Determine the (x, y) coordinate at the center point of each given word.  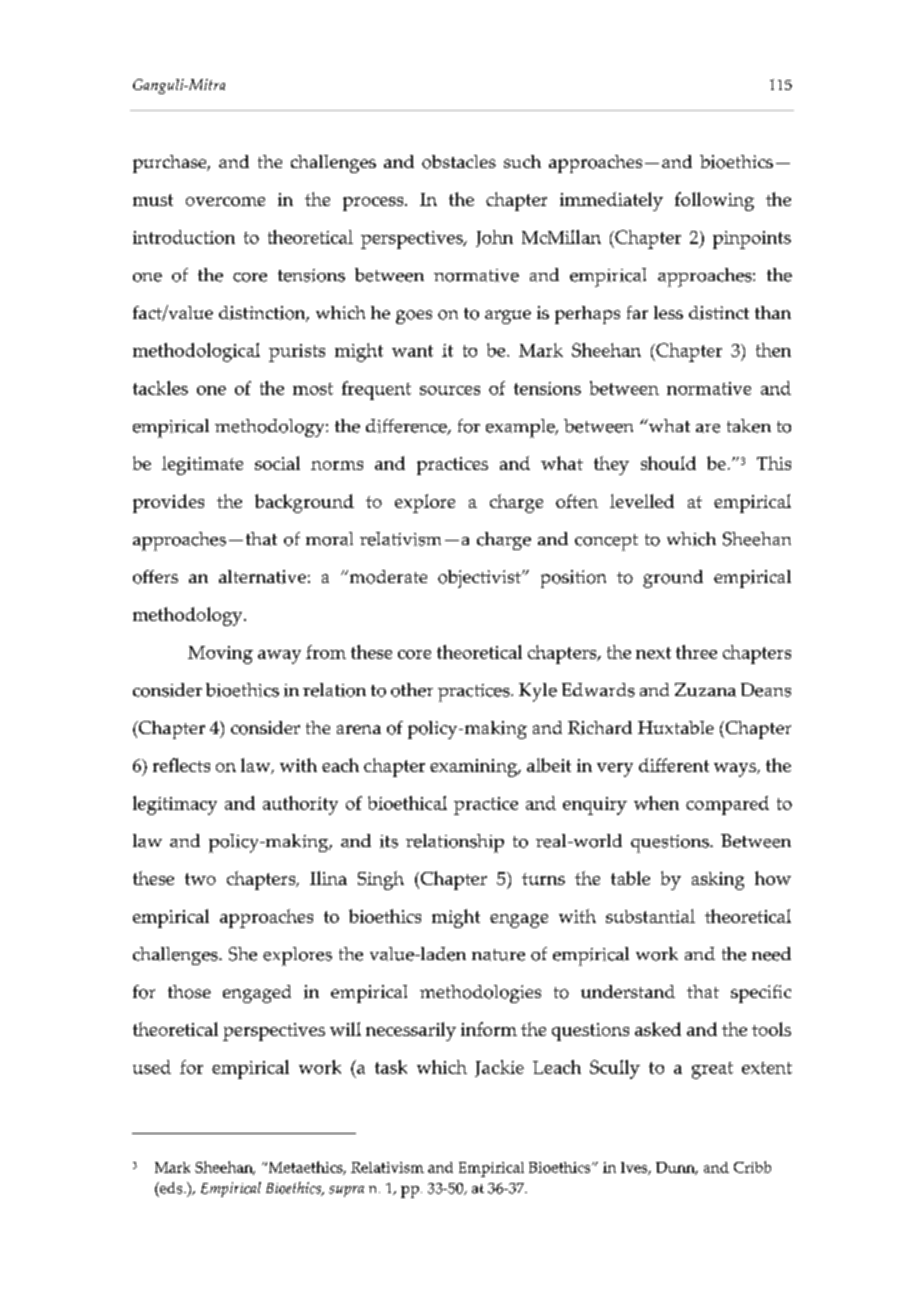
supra (346, 1191)
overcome (225, 201)
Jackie (499, 1068)
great (712, 1070)
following (714, 201)
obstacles (459, 162)
